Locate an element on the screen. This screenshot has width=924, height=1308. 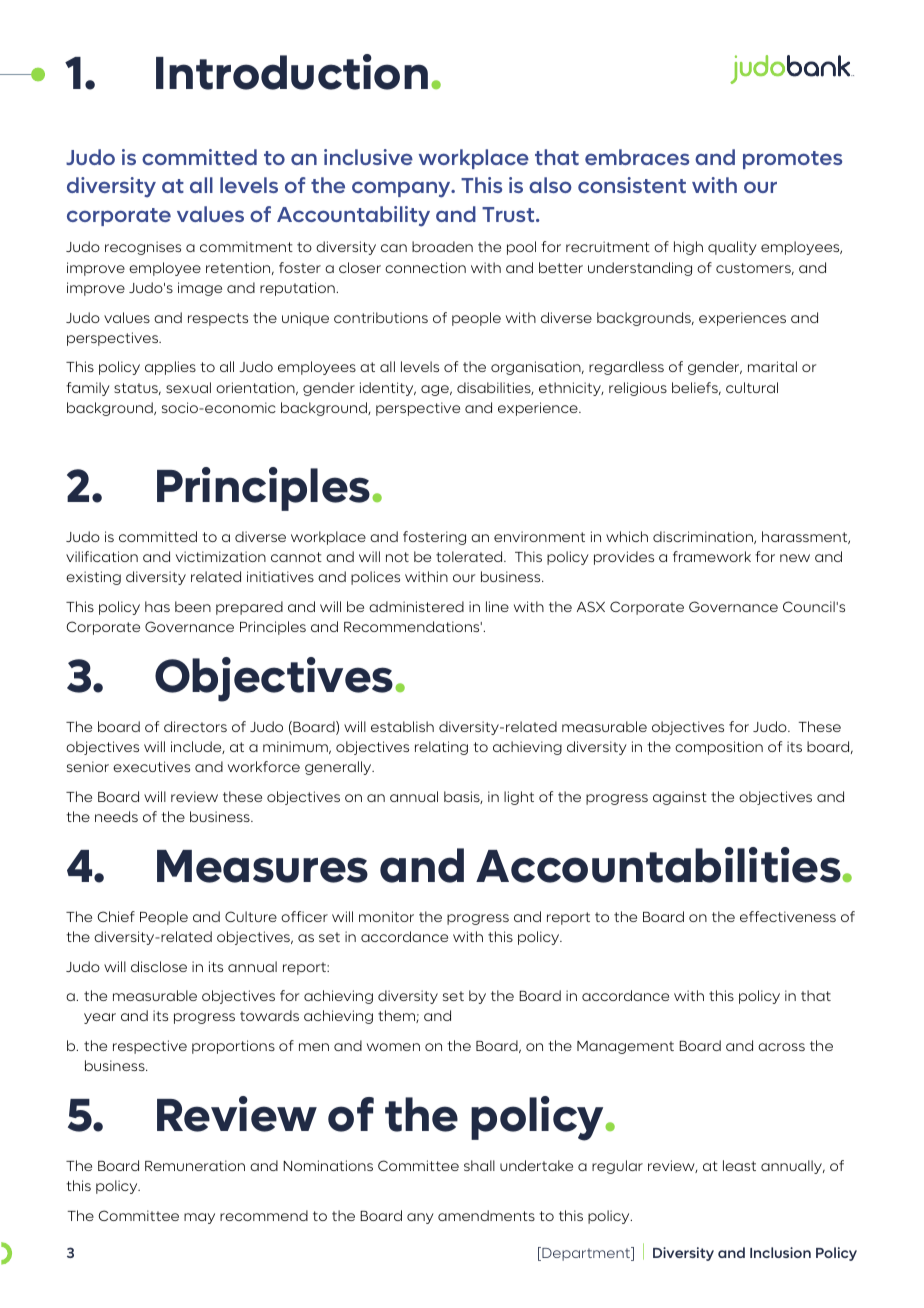
composition is located at coordinates (719, 748).
